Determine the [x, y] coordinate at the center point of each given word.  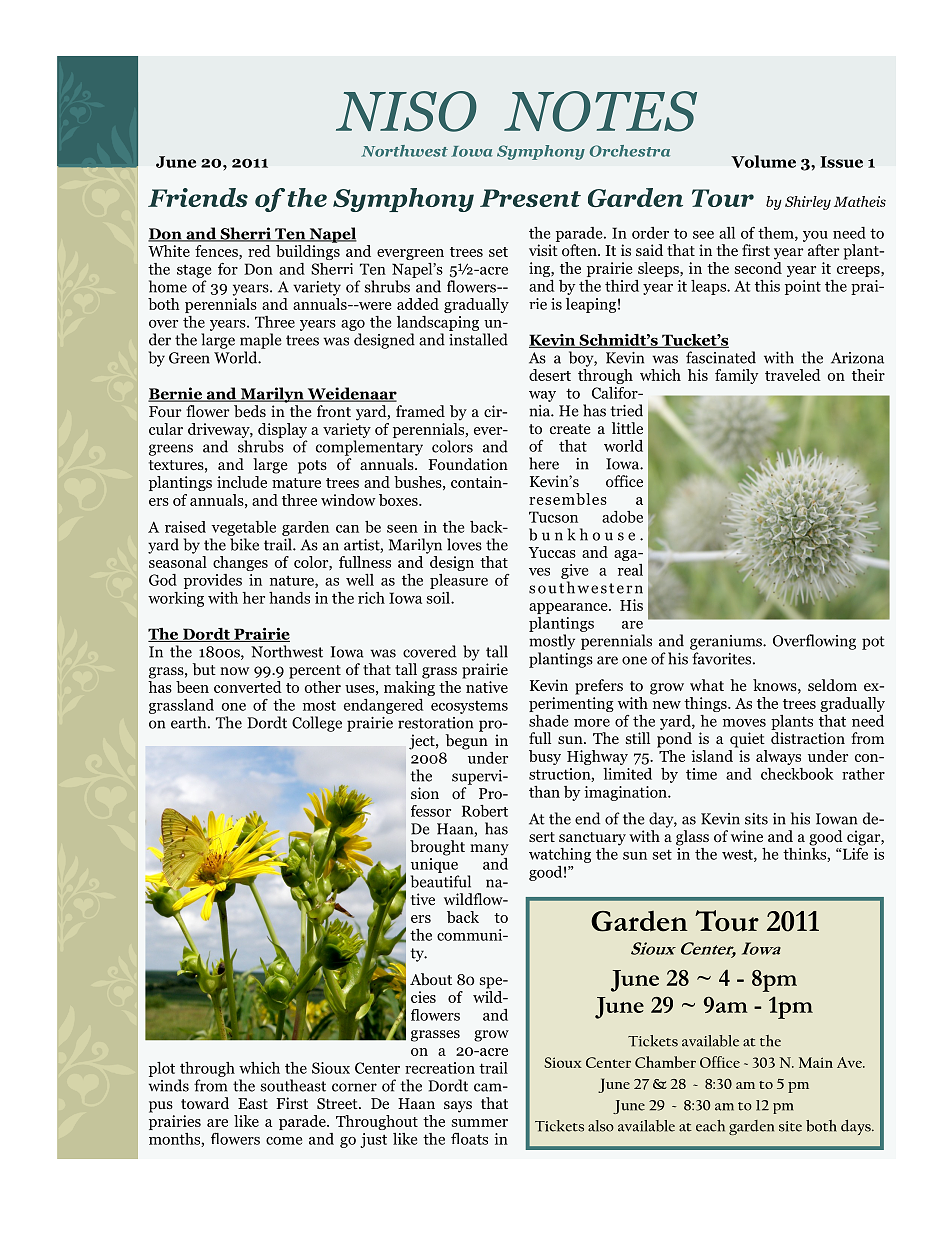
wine [747, 836]
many [489, 850]
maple [261, 341]
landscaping [438, 323]
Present [530, 198]
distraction [808, 738]
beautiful [440, 881]
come [284, 1141]
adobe [622, 517]
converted [248, 687]
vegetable [243, 528]
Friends [198, 197]
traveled [793, 375]
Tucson [553, 517]
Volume [763, 161]
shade [548, 721]
